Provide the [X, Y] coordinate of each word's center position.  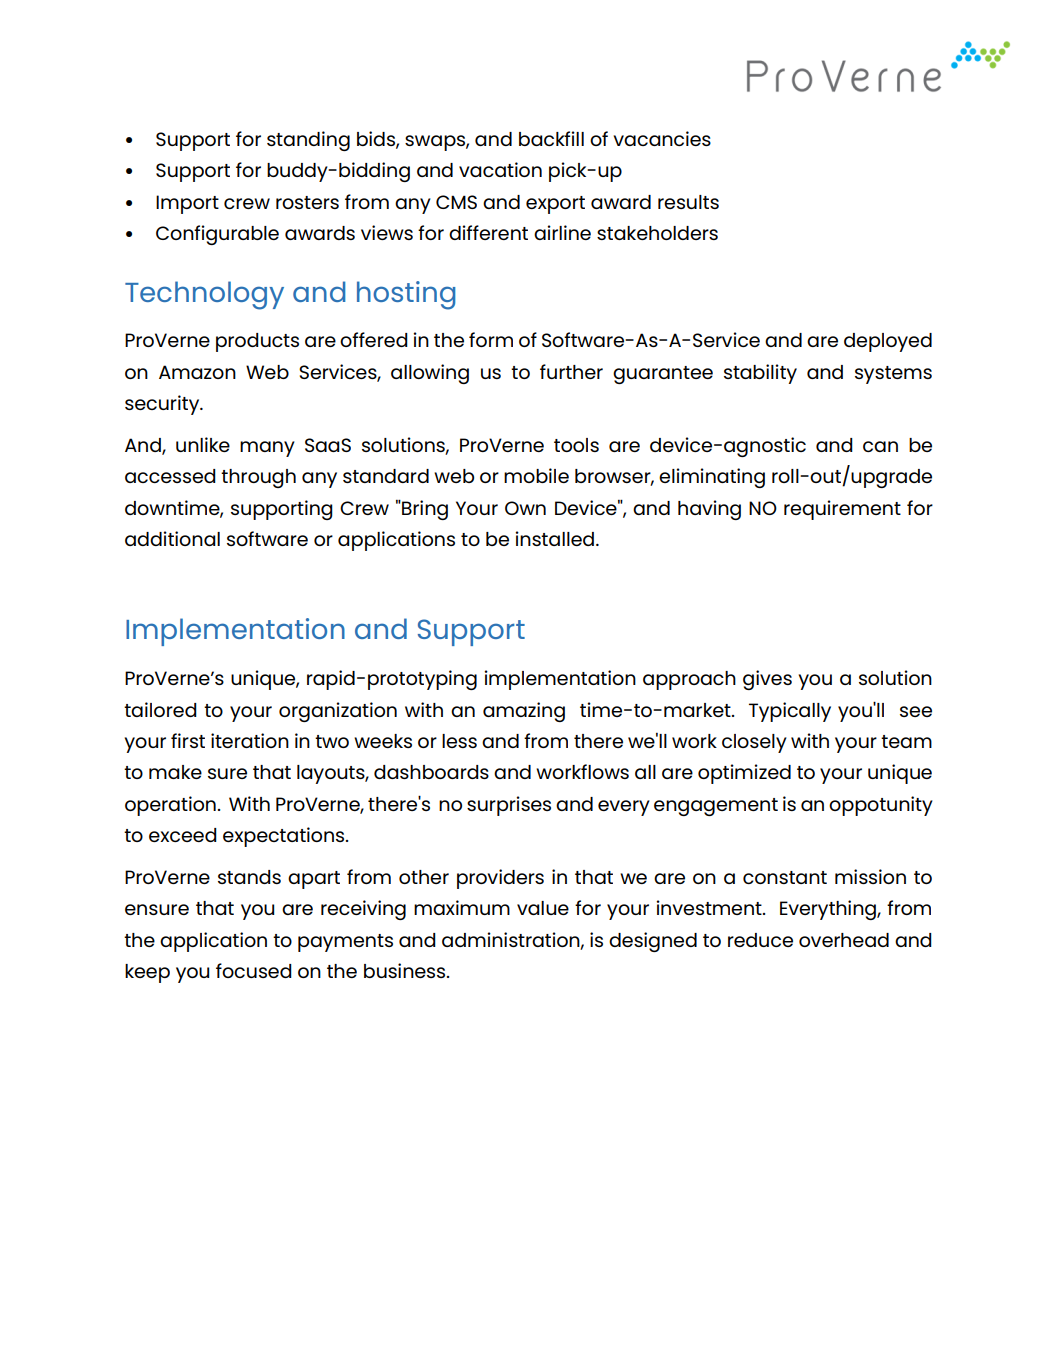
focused [254, 970]
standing [308, 141]
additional [172, 538]
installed [556, 538]
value [543, 908]
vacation [500, 169]
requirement [842, 510]
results [688, 202]
